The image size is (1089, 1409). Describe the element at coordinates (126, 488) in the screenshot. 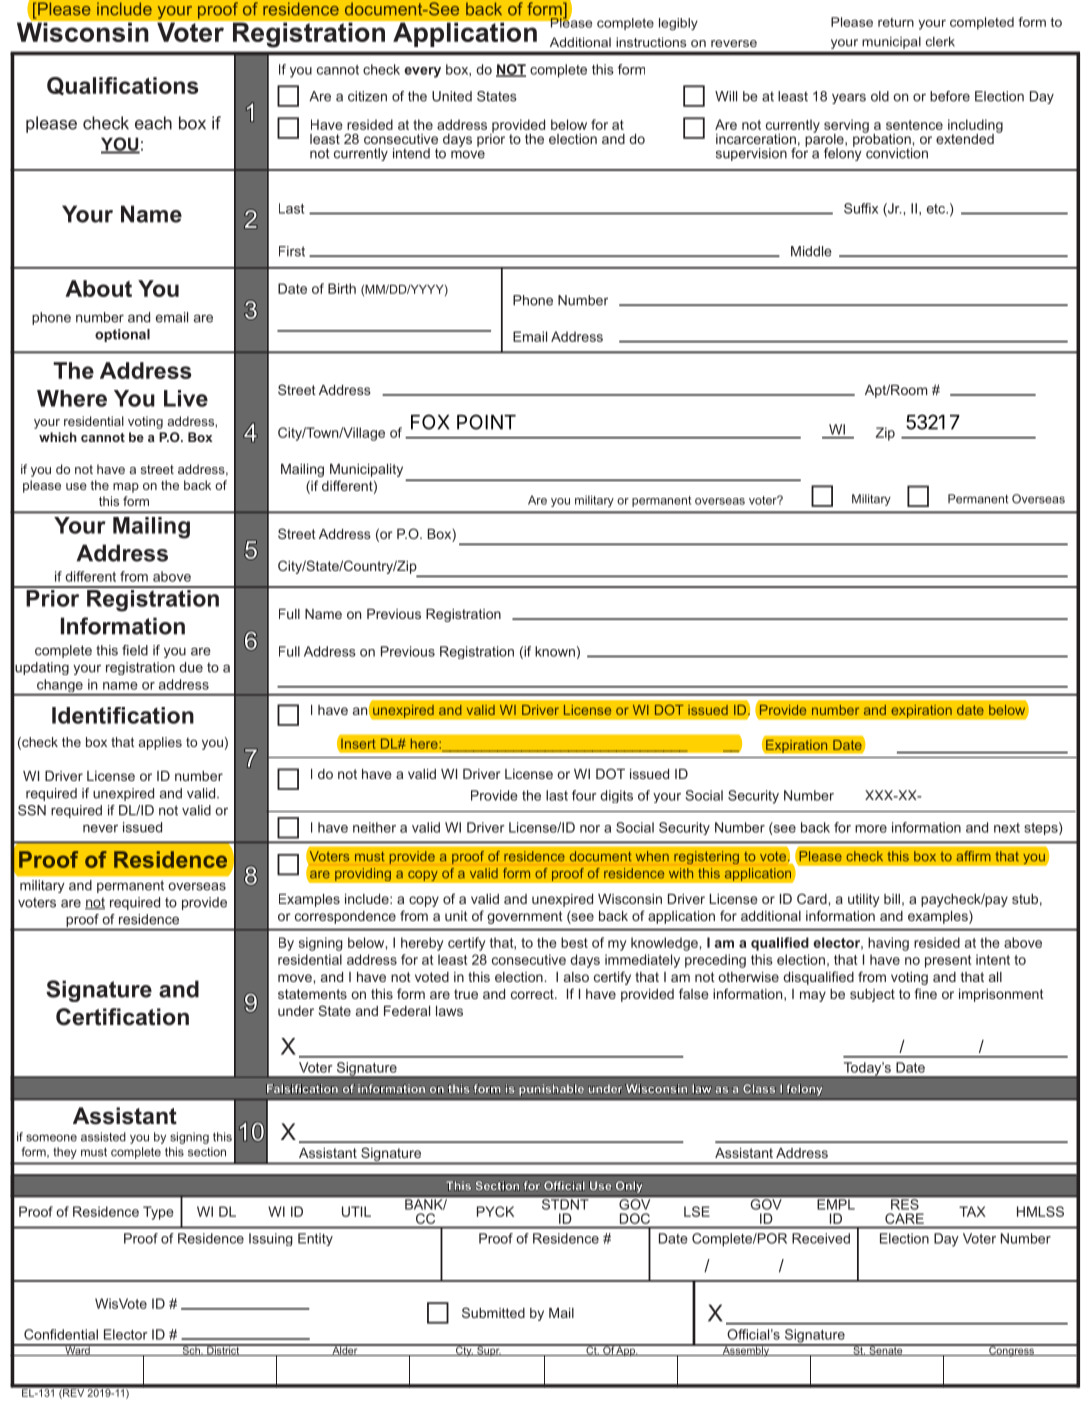

I see `map` at that location.
